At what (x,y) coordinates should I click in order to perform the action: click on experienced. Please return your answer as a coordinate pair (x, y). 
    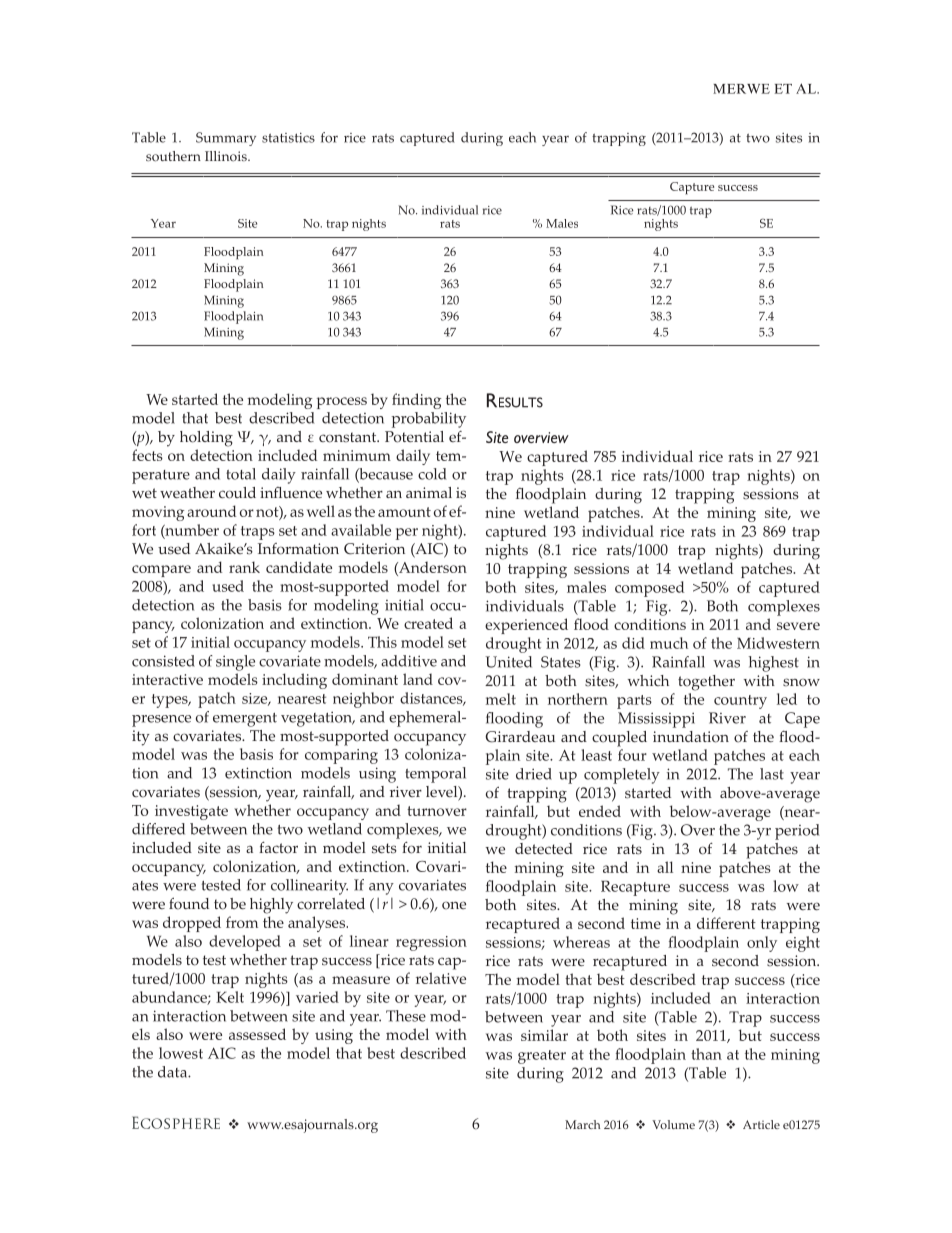
    Looking at the image, I should click on (526, 626).
